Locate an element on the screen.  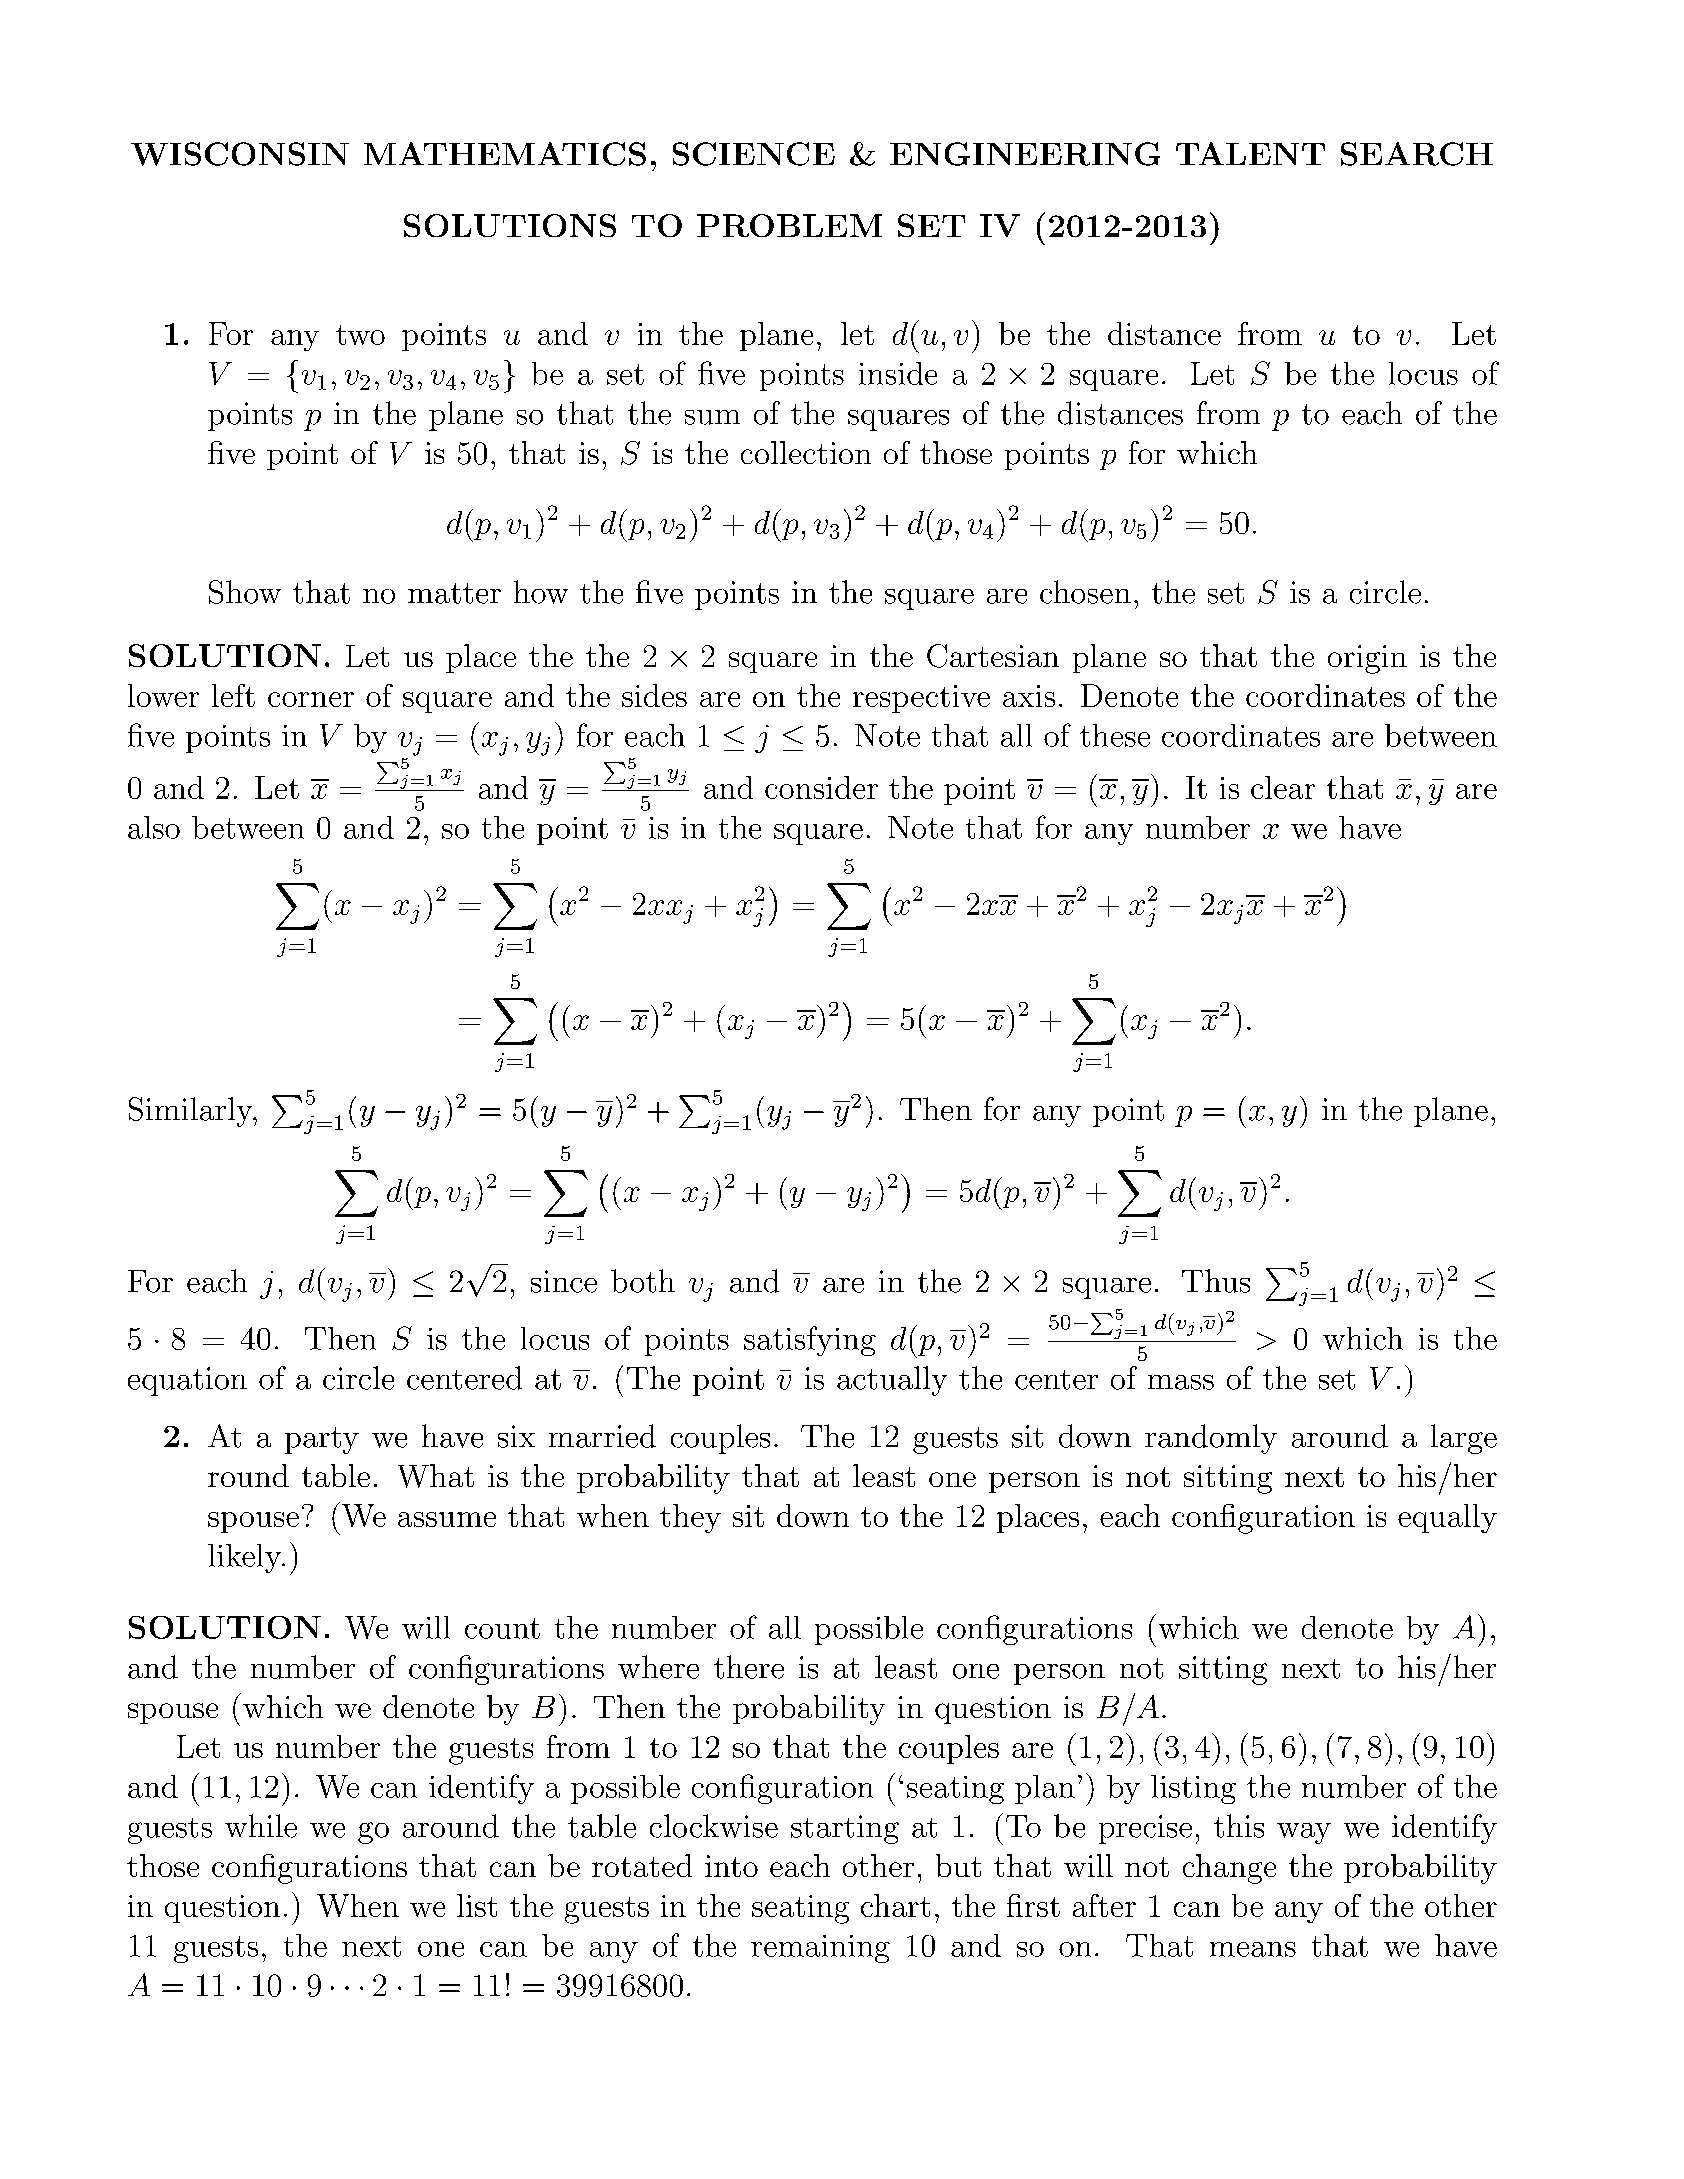
remaining is located at coordinates (820, 1949).
